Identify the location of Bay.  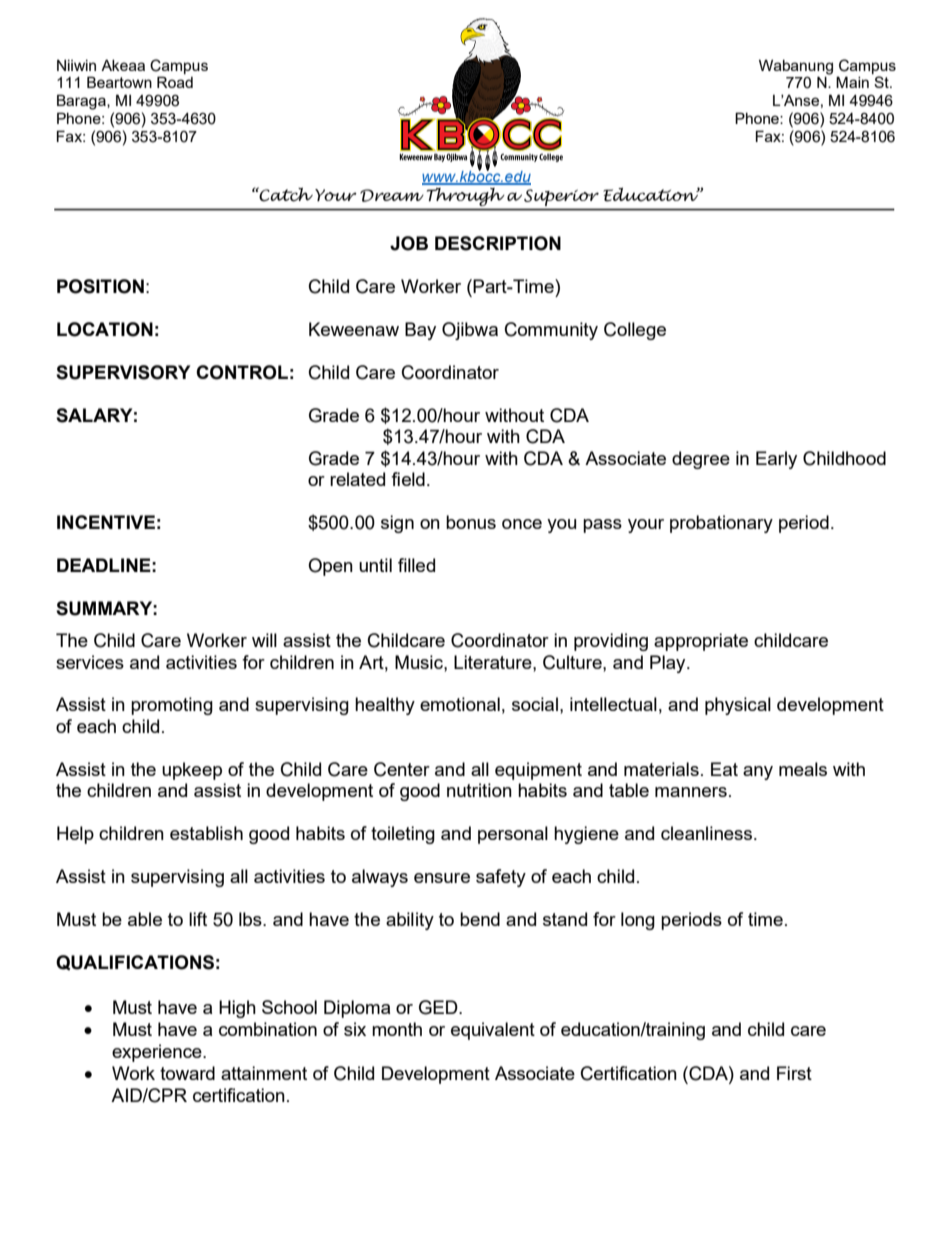
(420, 331).
